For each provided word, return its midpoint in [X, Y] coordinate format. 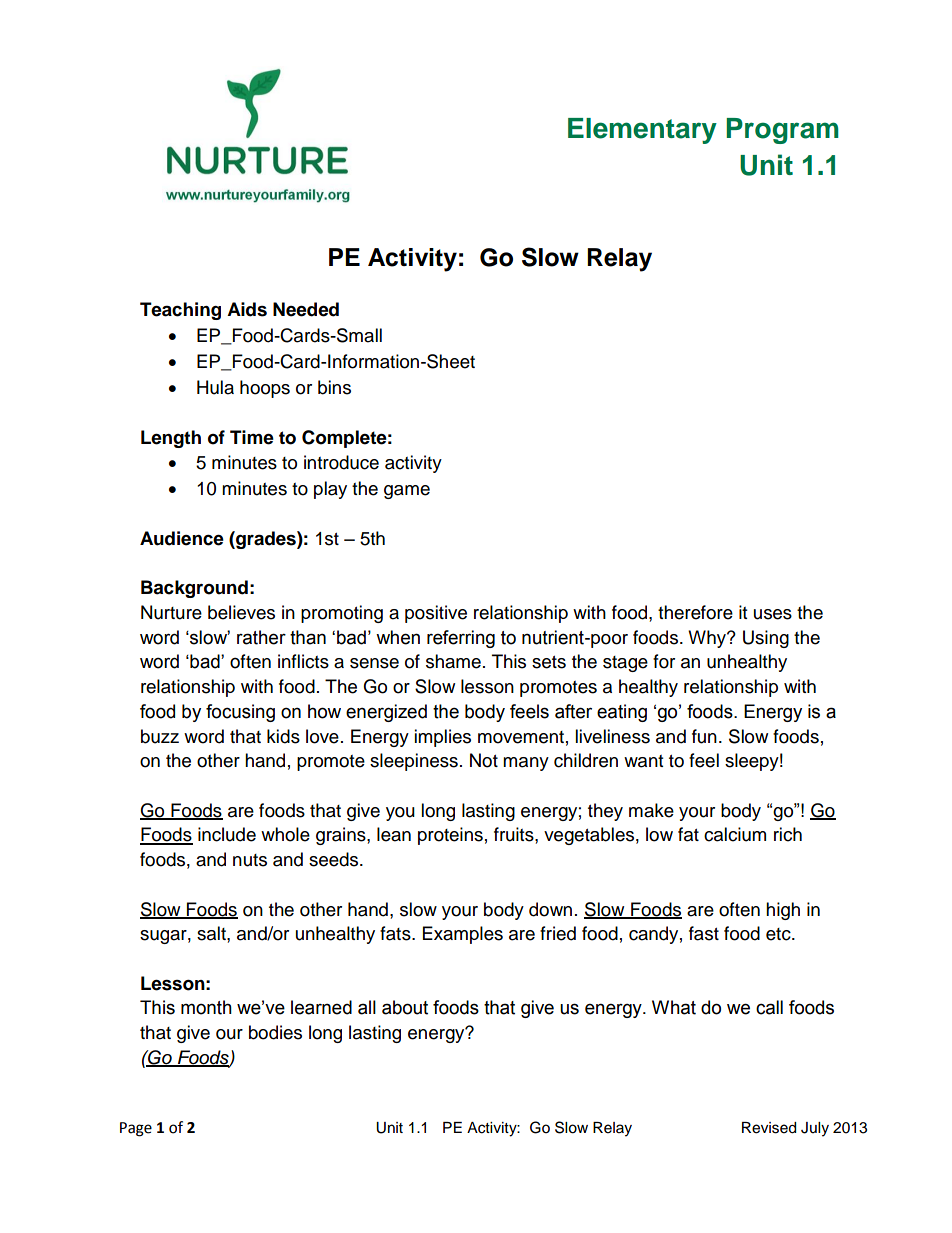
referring [461, 639]
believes [241, 612]
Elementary [642, 131]
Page [136, 1129]
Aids [247, 309]
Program [783, 131]
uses [773, 614]
